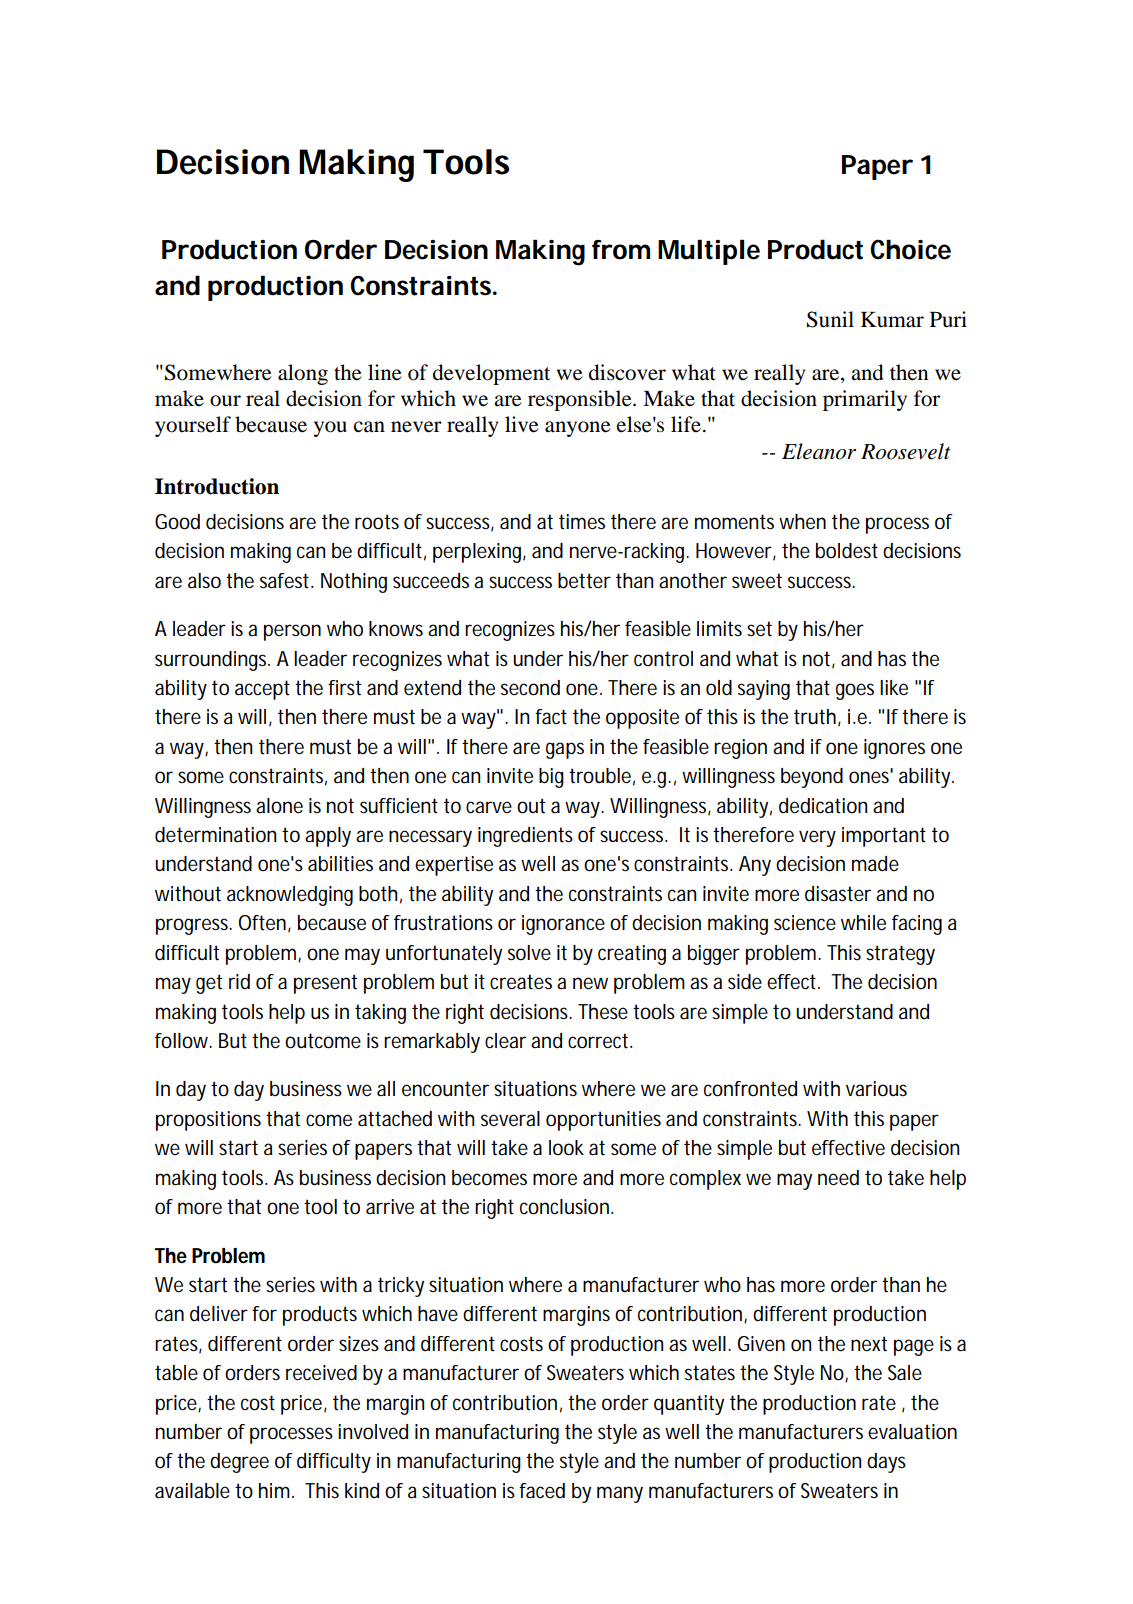 Image resolution: width=1133 pixels, height=1604 pixels. What do you see at coordinates (830, 319) in the screenshot?
I see `Sunil` at bounding box center [830, 319].
